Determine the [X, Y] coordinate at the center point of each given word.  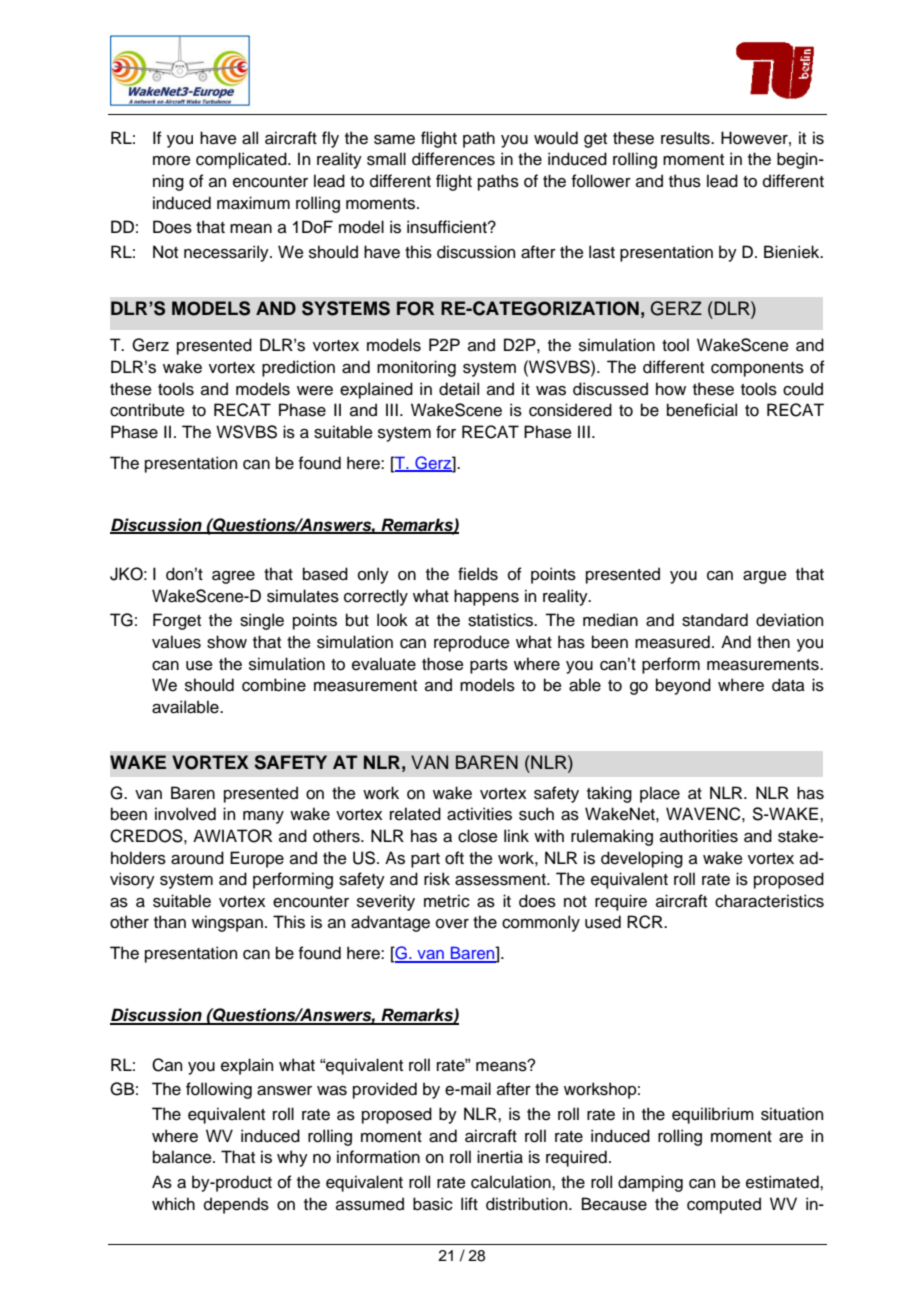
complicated [242, 160]
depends [236, 1205]
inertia [500, 1157]
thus [685, 181]
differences [453, 159]
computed [724, 1205]
